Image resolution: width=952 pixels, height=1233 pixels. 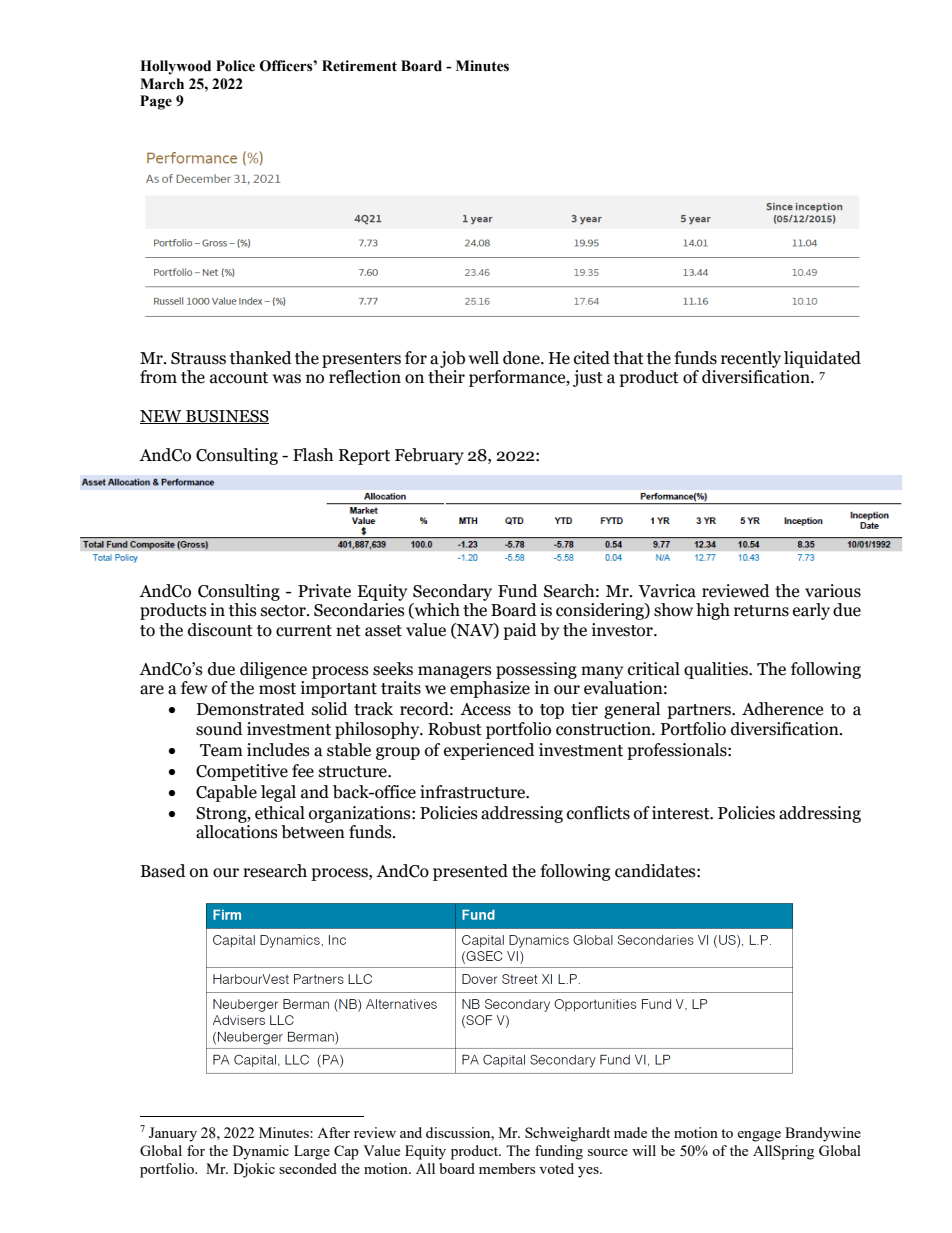 I want to click on liquidated, so click(x=822, y=359).
